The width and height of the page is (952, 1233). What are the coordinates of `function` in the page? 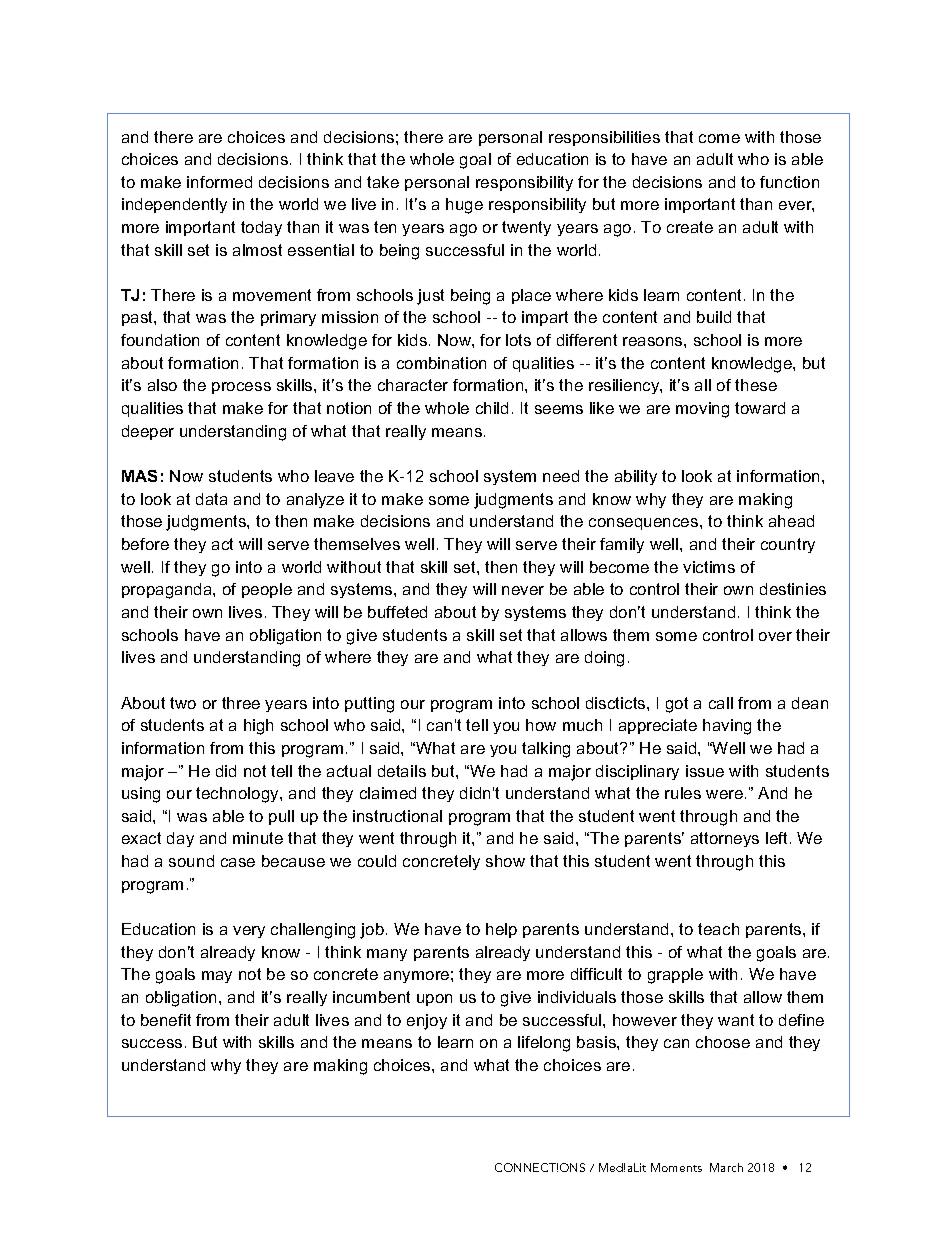 It's located at (789, 182).
